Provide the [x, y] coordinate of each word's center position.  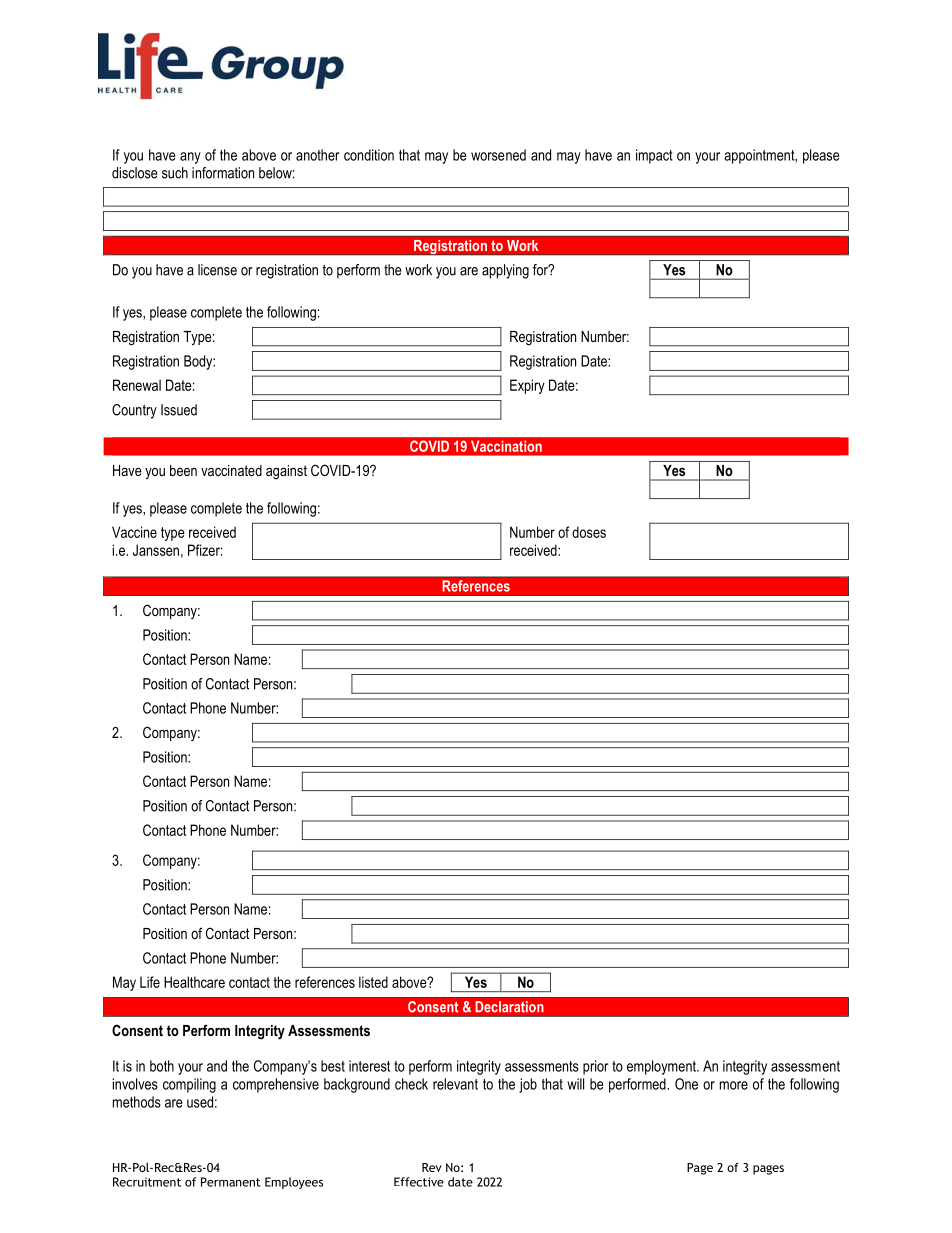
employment [662, 1067]
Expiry [527, 386]
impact [654, 156]
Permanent [230, 1182]
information [223, 173]
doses [589, 532]
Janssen [156, 550]
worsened [498, 155]
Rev [432, 1167]
